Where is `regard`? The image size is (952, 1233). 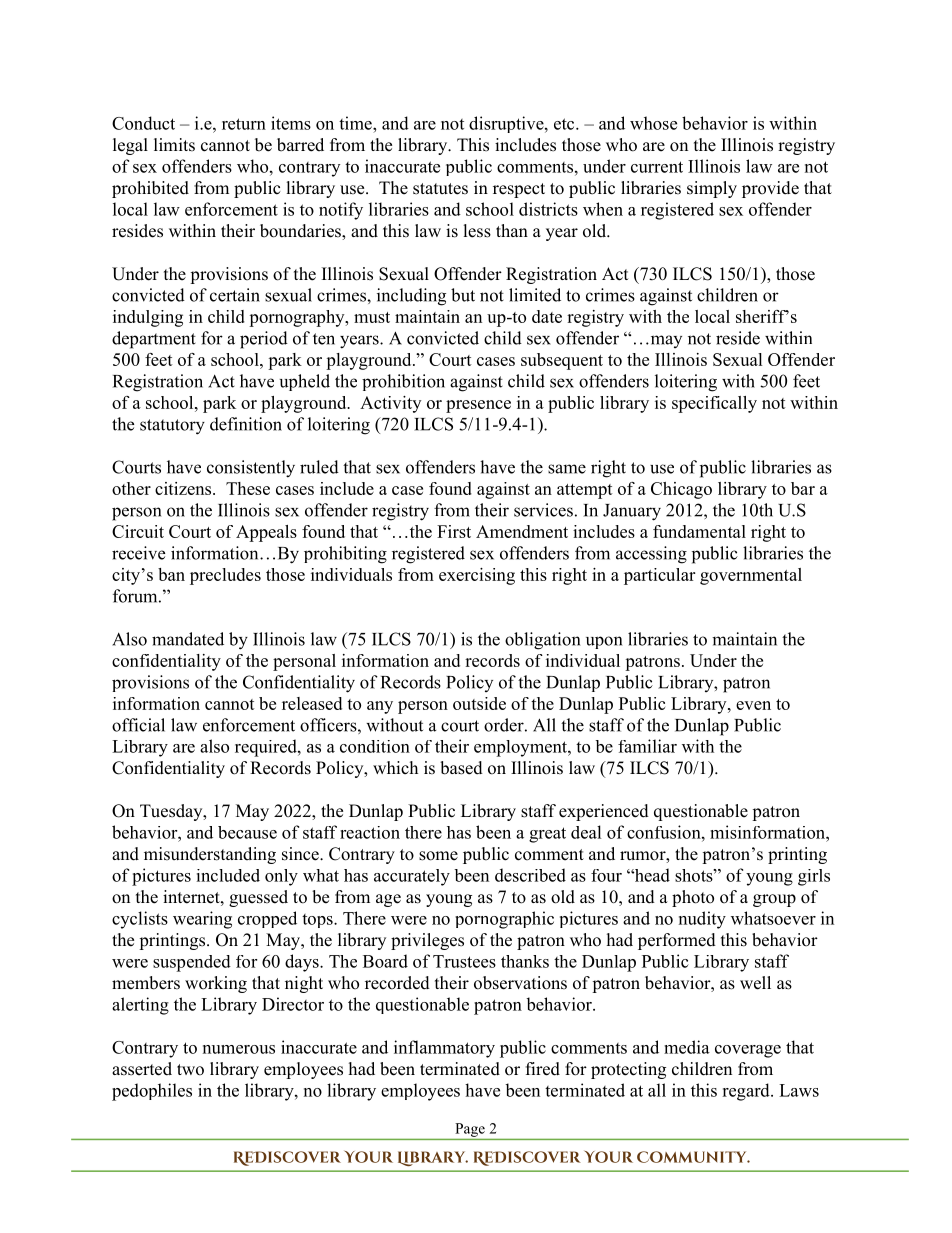 regard is located at coordinates (747, 1092).
